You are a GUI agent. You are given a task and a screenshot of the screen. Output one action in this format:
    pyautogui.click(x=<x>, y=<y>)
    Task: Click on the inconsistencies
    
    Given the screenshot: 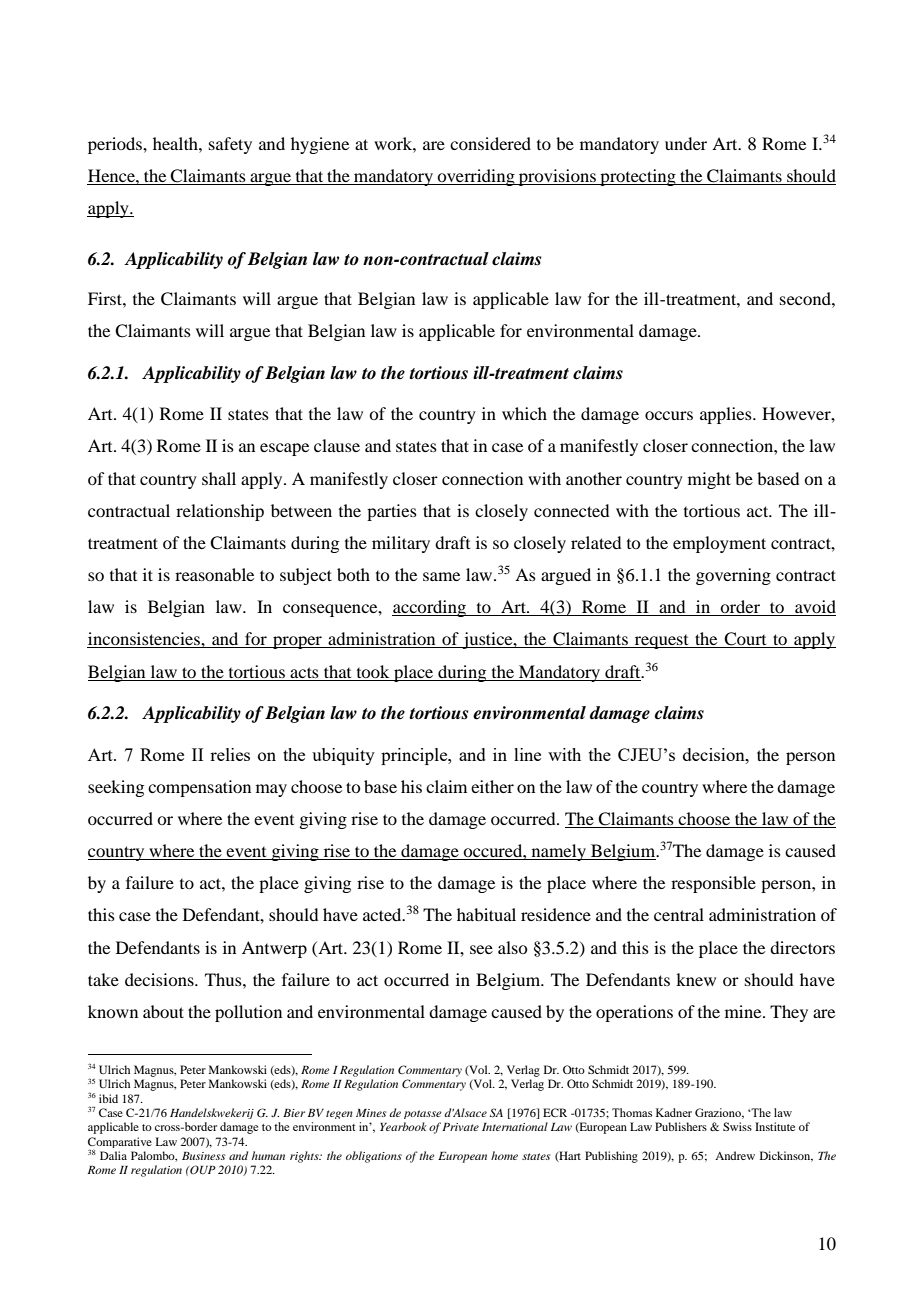 What is the action you would take?
    pyautogui.click(x=144, y=640)
